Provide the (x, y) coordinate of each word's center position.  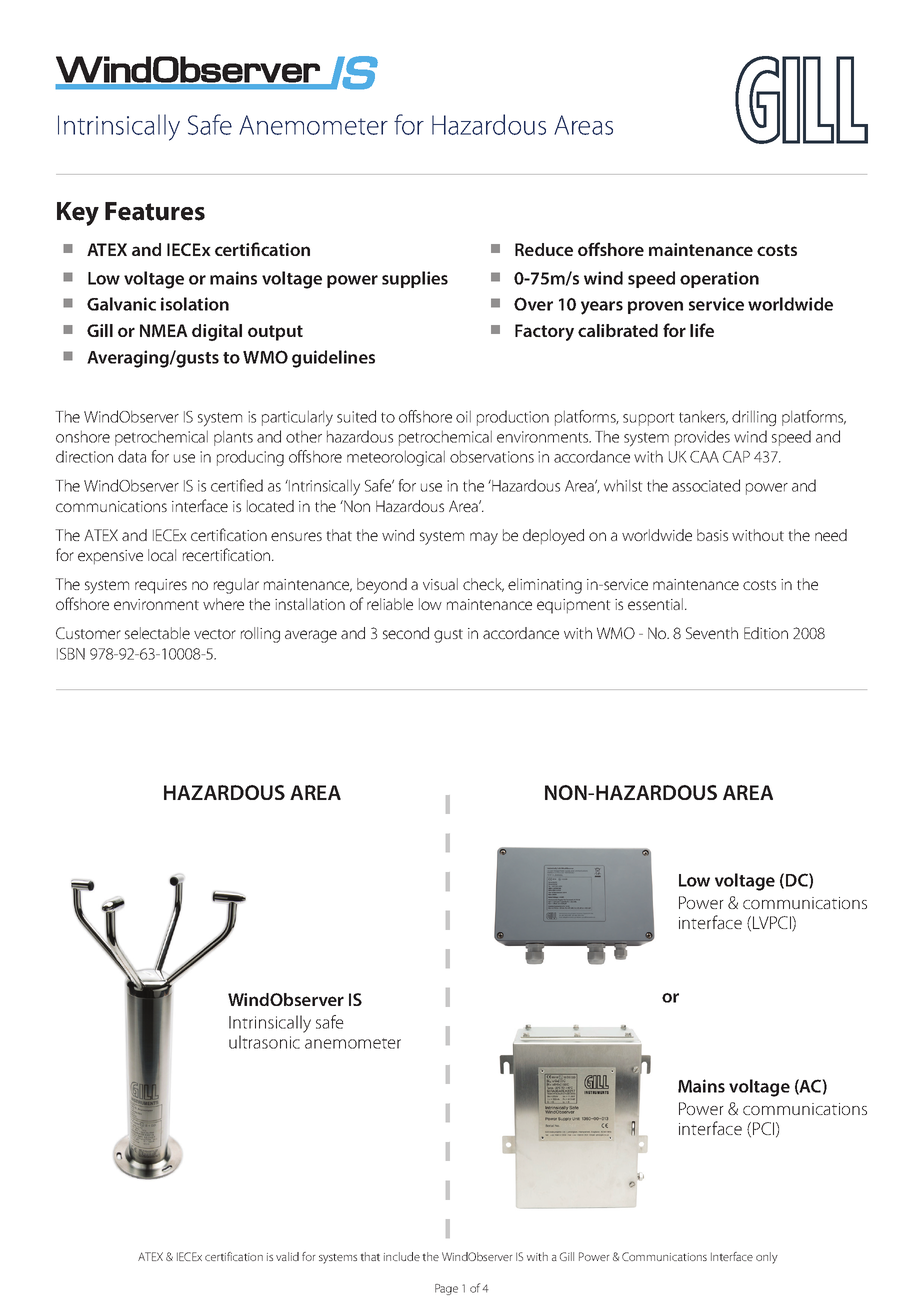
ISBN (71, 654)
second (406, 633)
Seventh (712, 633)
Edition (766, 633)
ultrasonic (264, 1042)
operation (719, 279)
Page (446, 1289)
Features (155, 211)
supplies (415, 279)
